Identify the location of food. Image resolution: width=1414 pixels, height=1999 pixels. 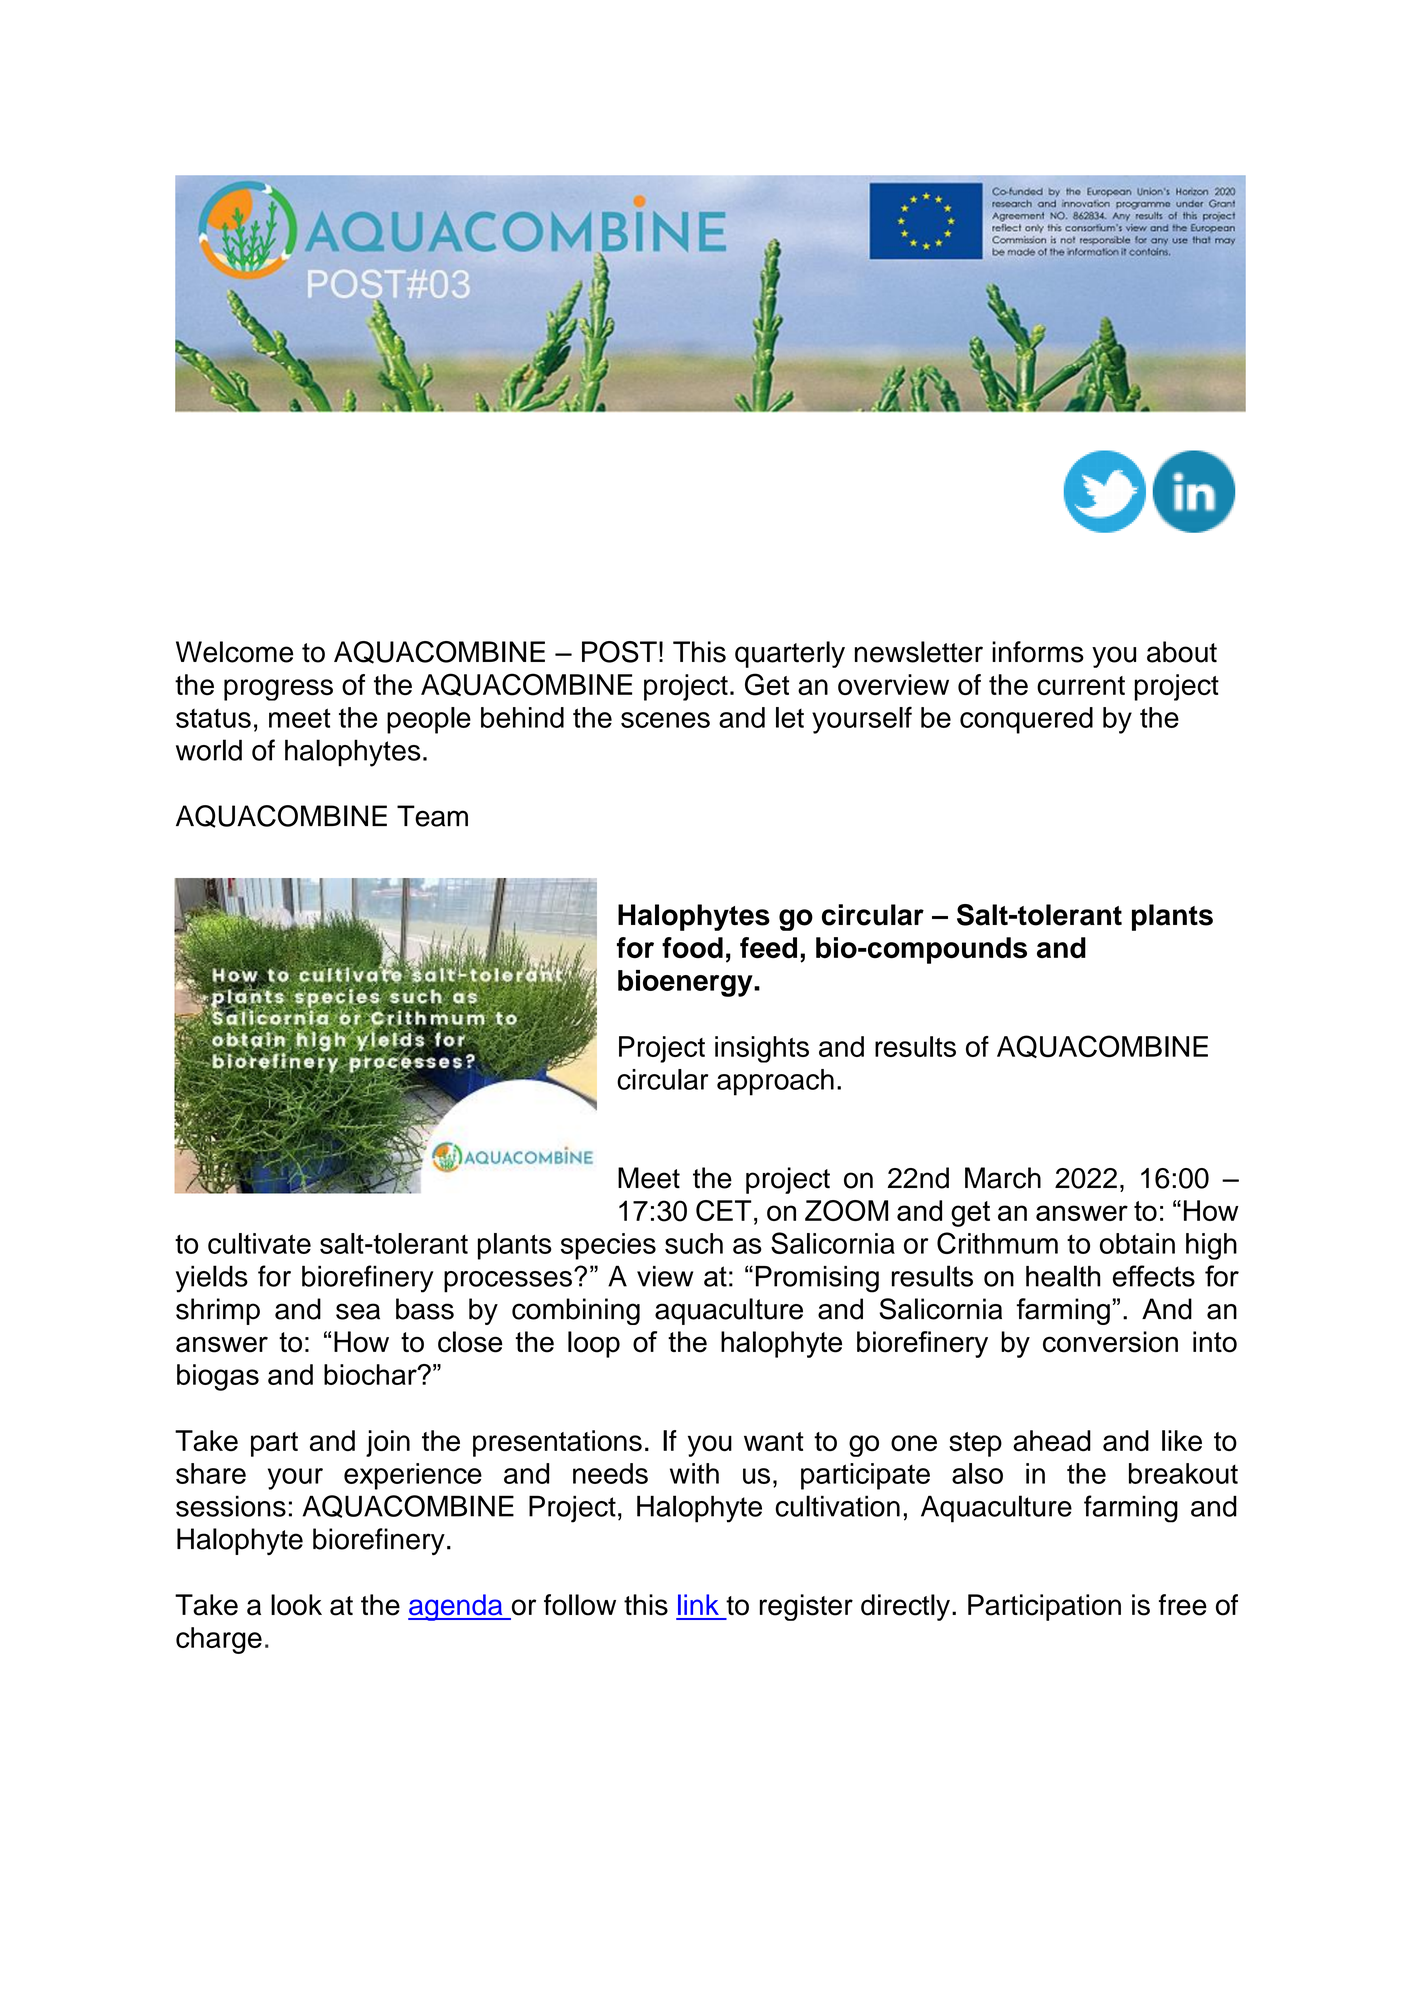
(692, 948).
